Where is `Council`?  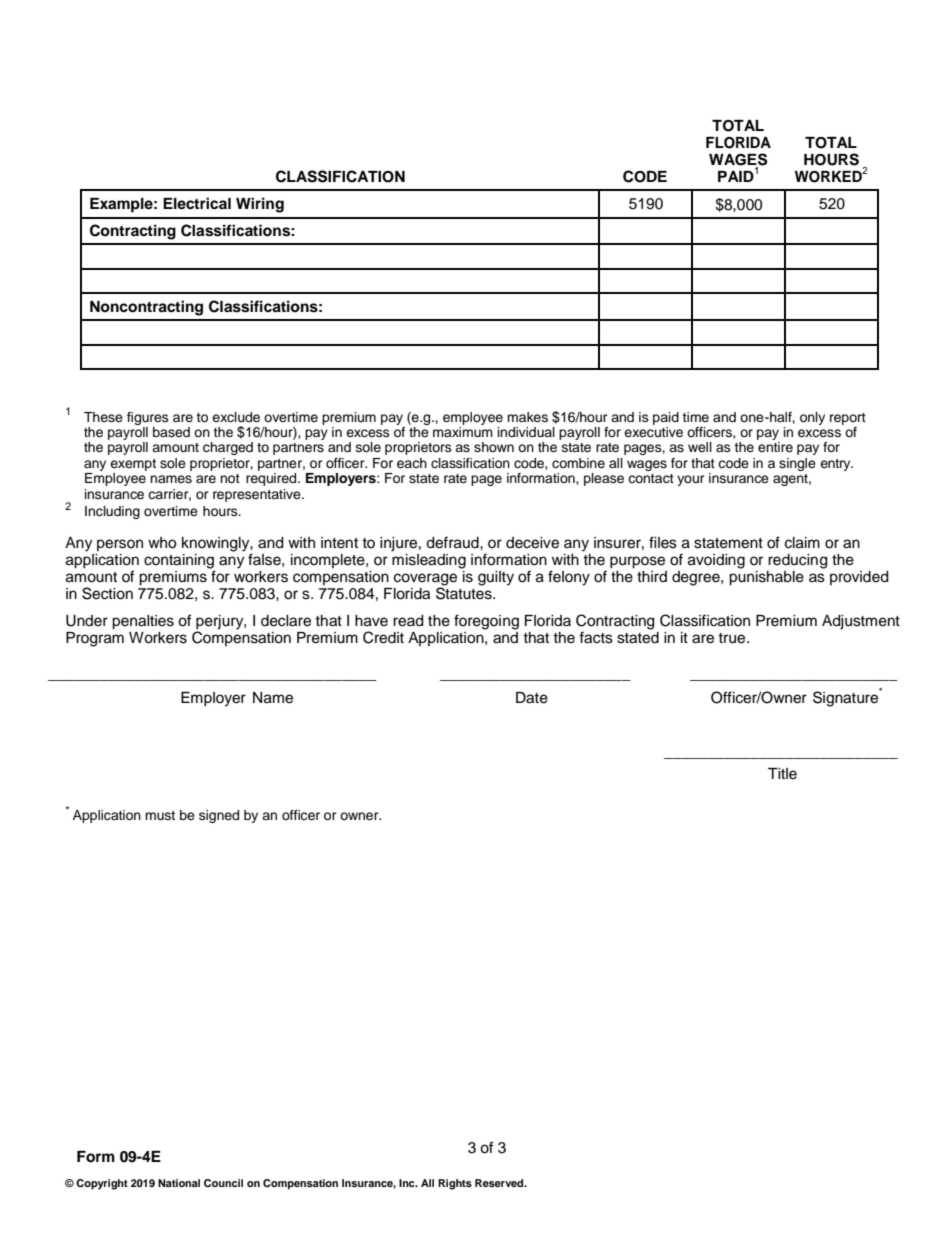 Council is located at coordinates (223, 1183).
